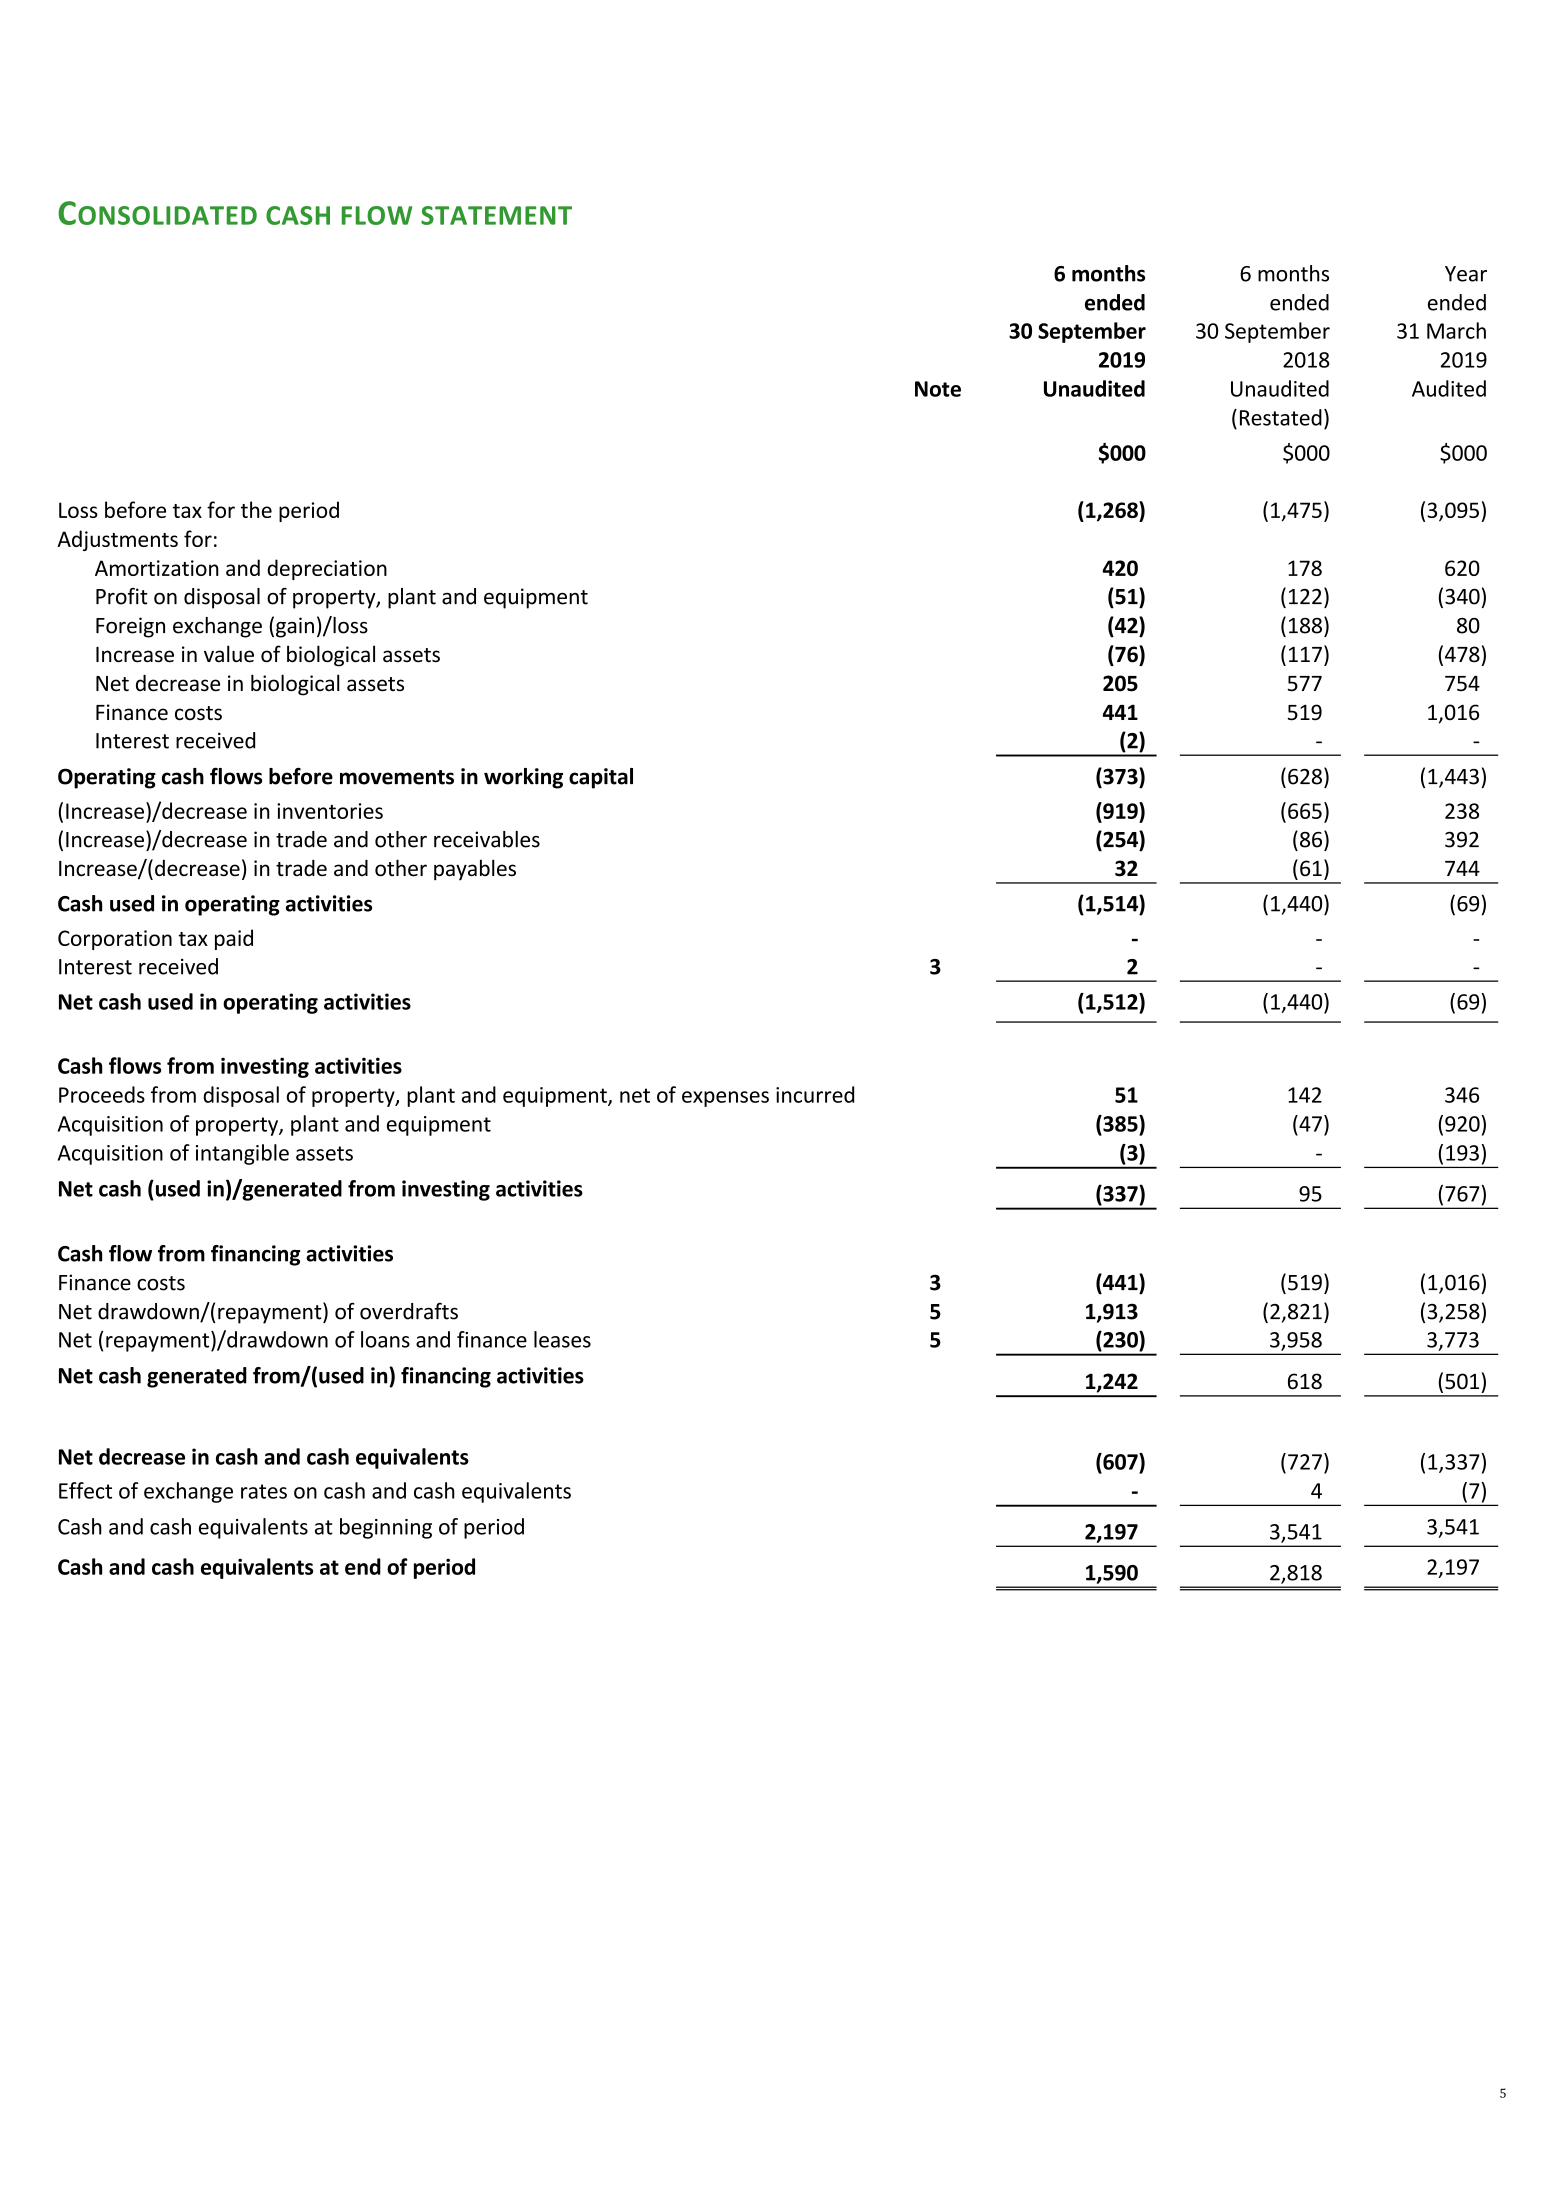  I want to click on working, so click(523, 778).
